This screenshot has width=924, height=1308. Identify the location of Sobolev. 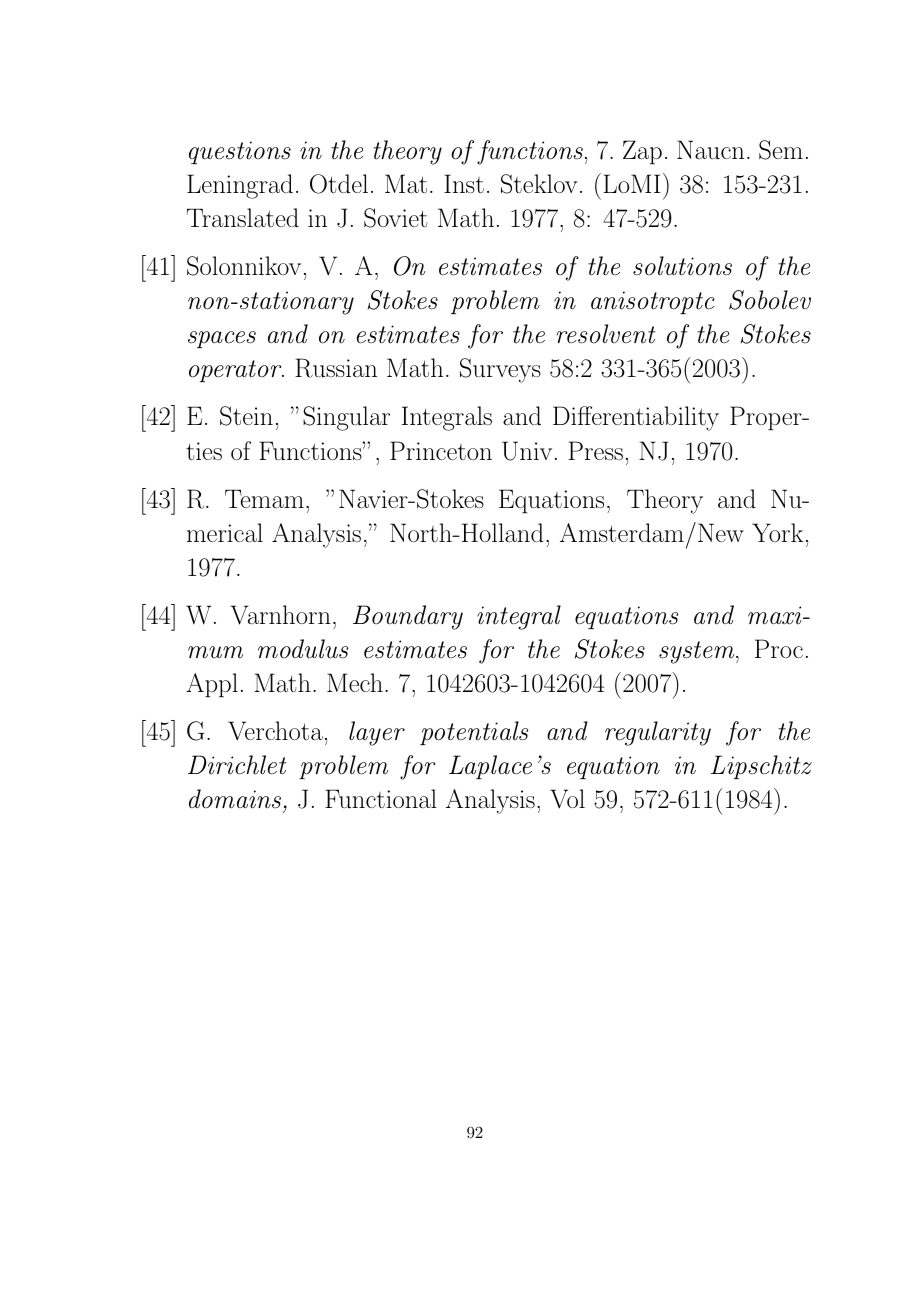
(770, 300).
